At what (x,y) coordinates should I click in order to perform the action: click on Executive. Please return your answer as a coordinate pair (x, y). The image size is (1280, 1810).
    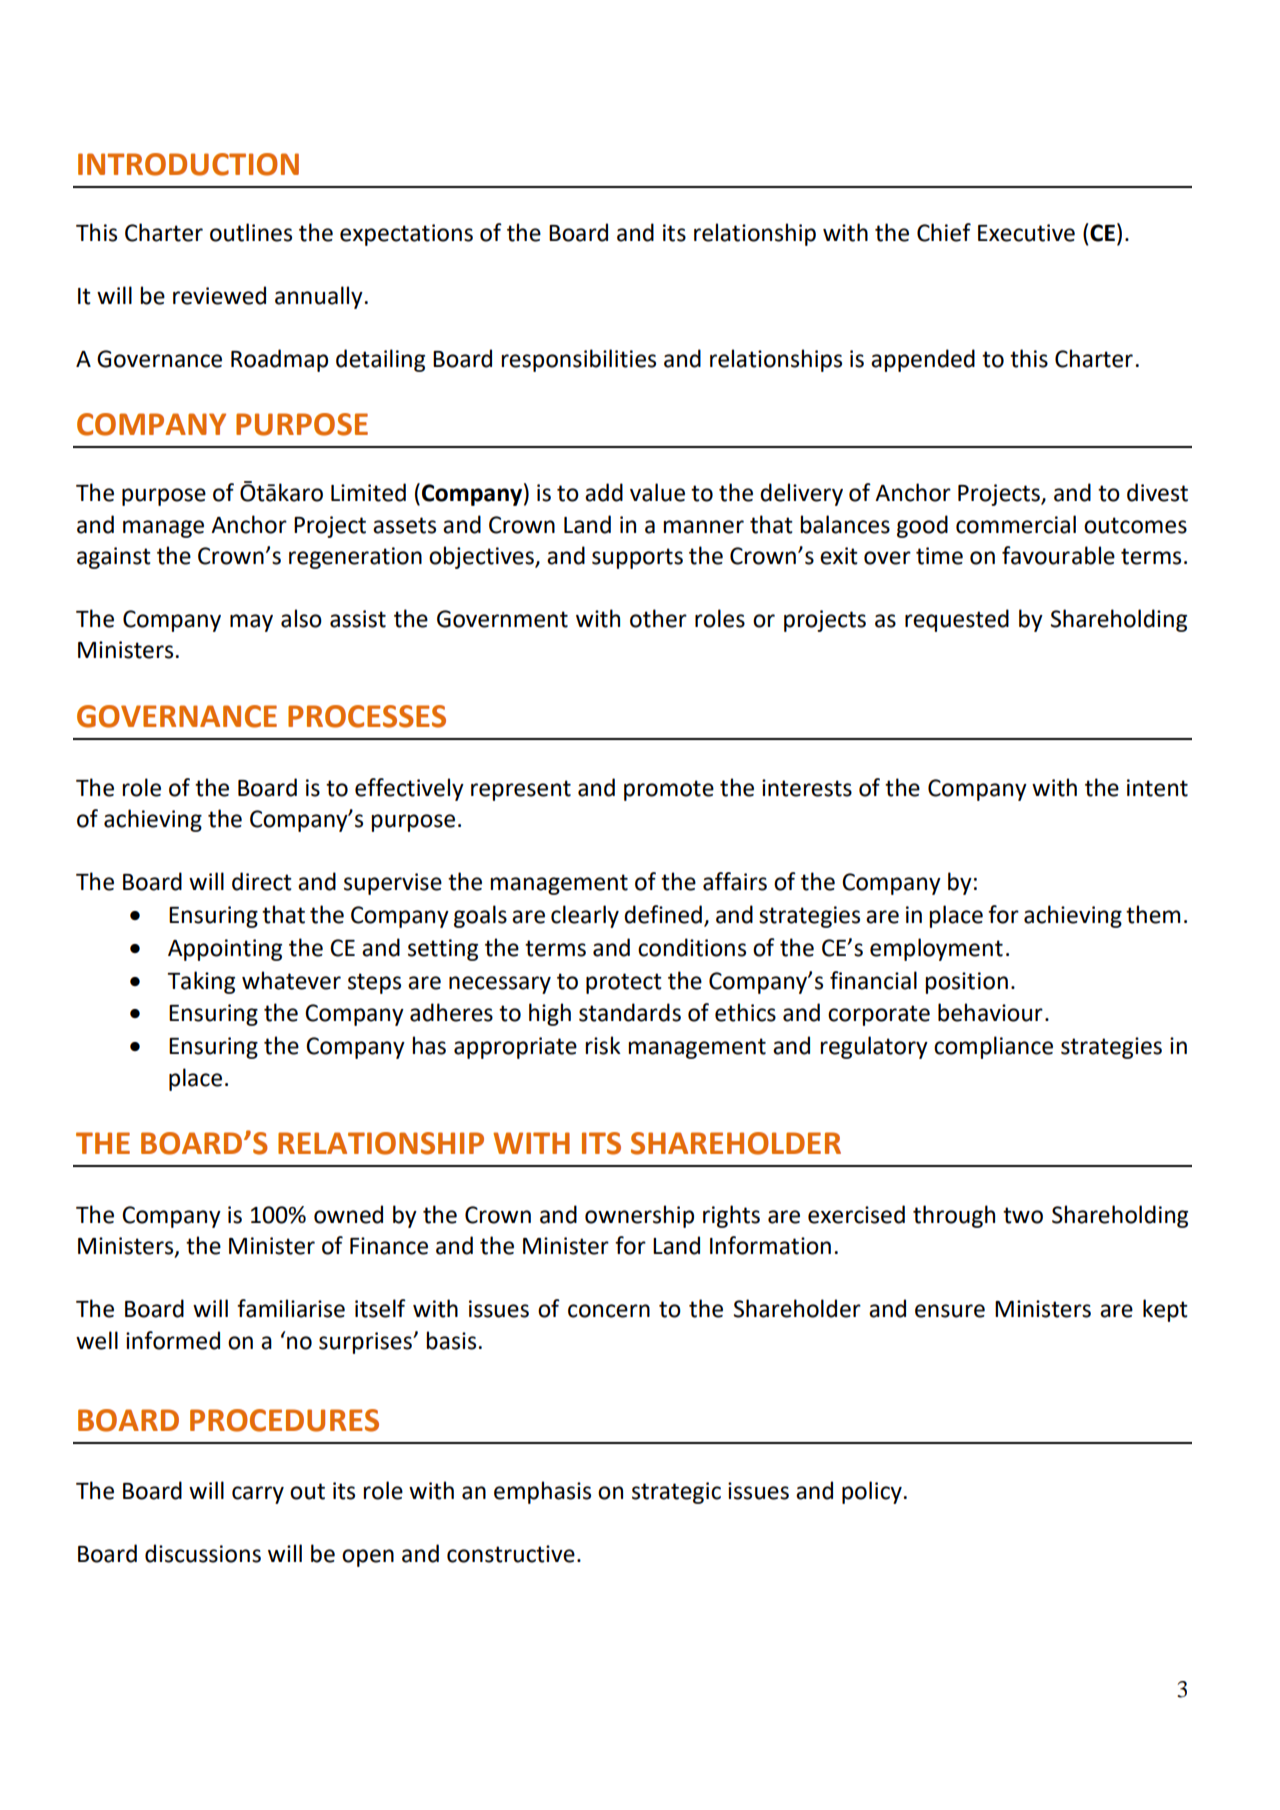
    Looking at the image, I should click on (1026, 233).
